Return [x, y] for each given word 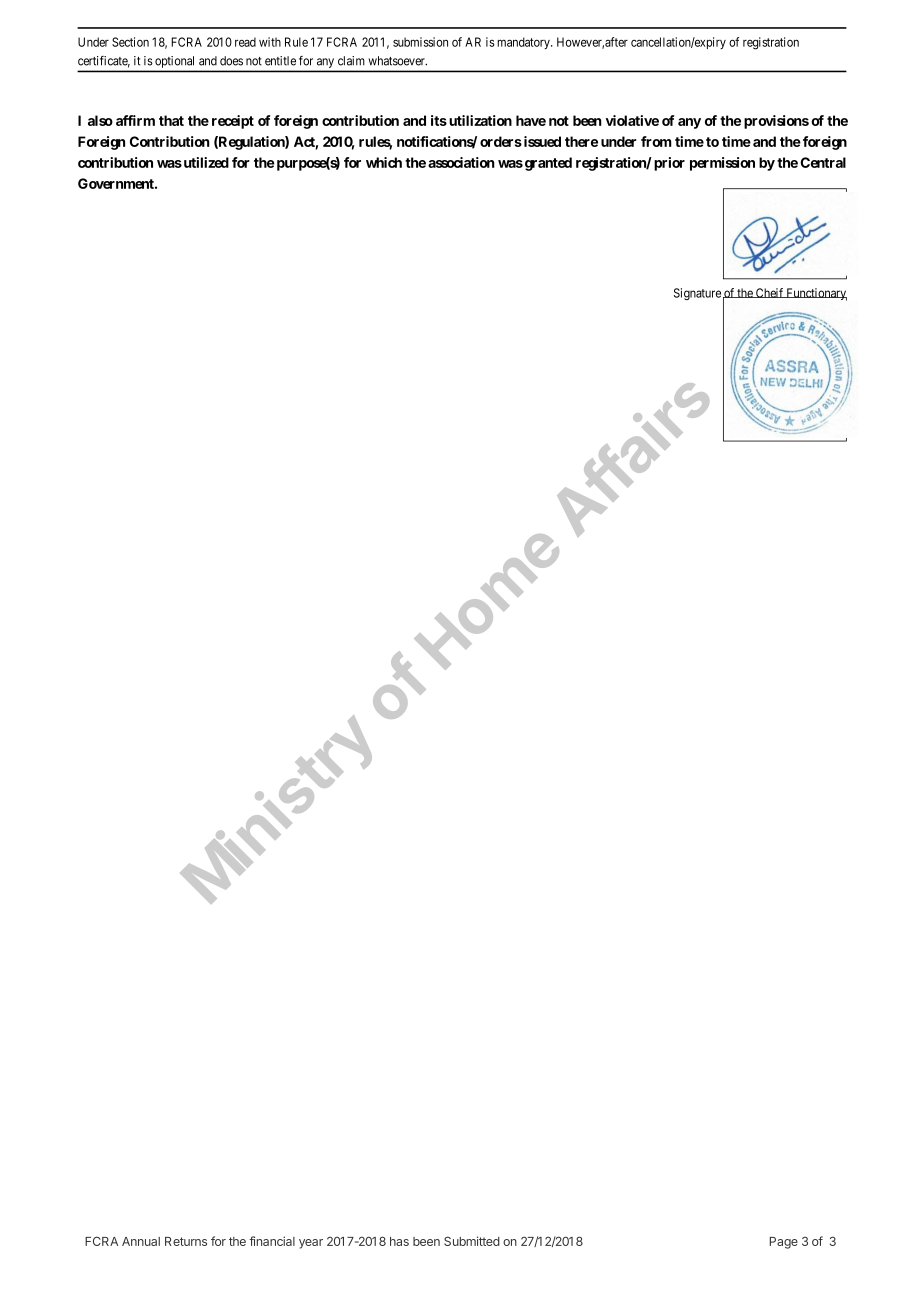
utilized [205, 162]
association [461, 162]
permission [722, 164]
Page [784, 1243]
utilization [480, 120]
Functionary [816, 294]
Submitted [472, 1241]
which [384, 162]
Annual [141, 1241]
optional [174, 62]
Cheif [770, 293]
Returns [186, 1241]
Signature [697, 294]
